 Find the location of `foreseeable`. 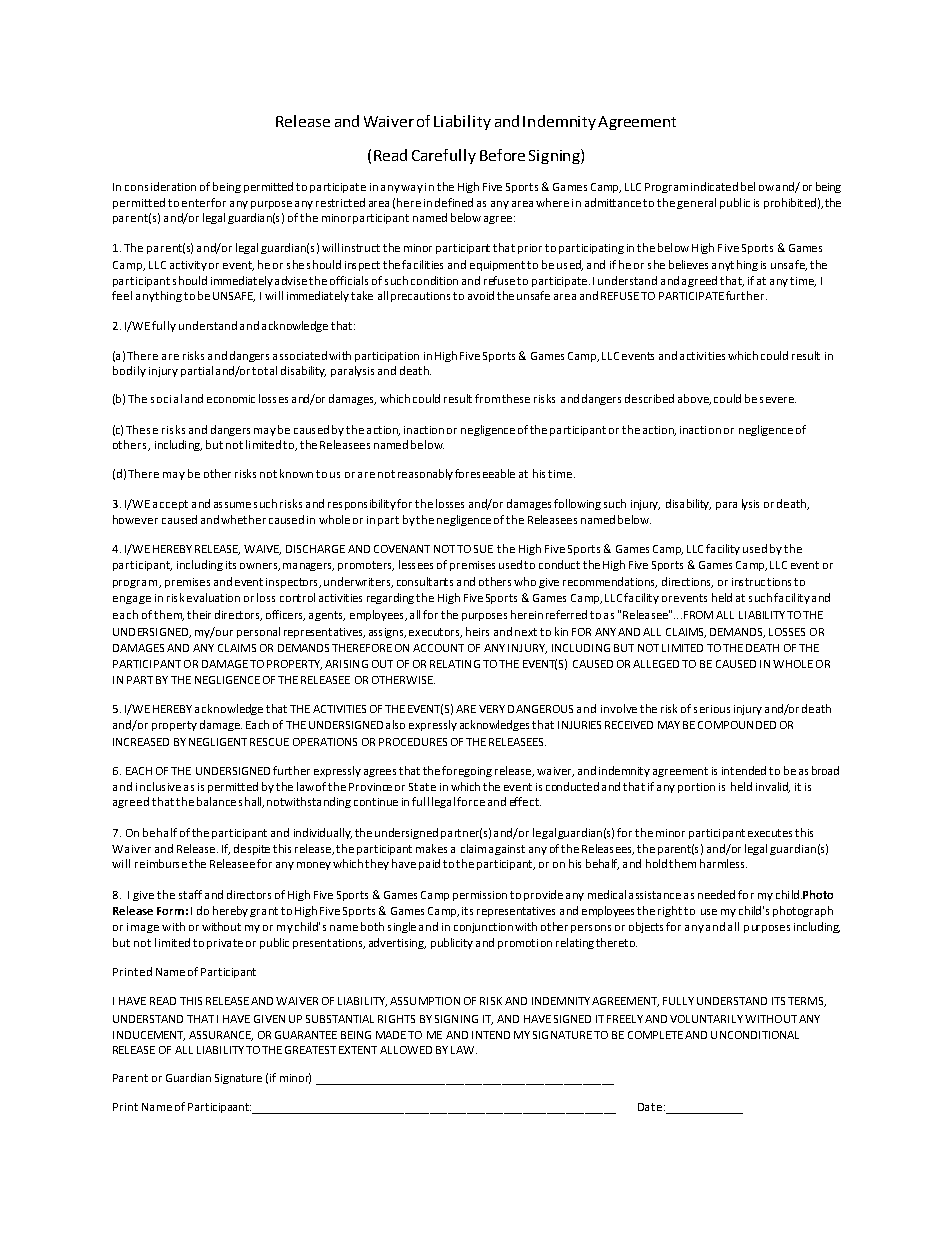

foreseeable is located at coordinates (485, 473).
